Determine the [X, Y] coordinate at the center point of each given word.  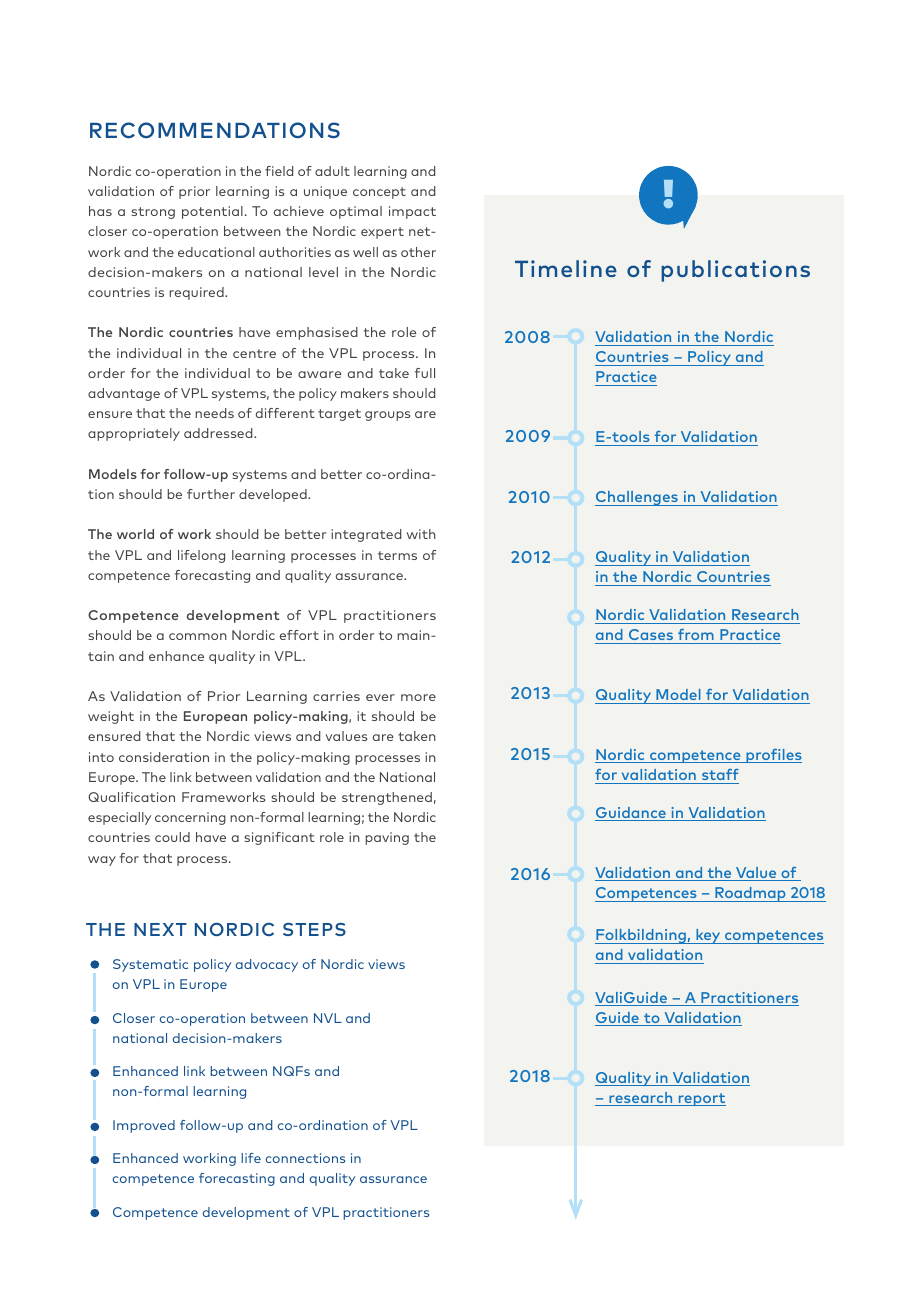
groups [387, 416]
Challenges [637, 498]
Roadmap [750, 894]
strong [153, 213]
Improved [144, 1126]
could [172, 837]
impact [412, 212]
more [418, 697]
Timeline [566, 268]
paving [387, 838]
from [696, 634]
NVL [328, 1018]
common [198, 636]
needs [214, 413]
